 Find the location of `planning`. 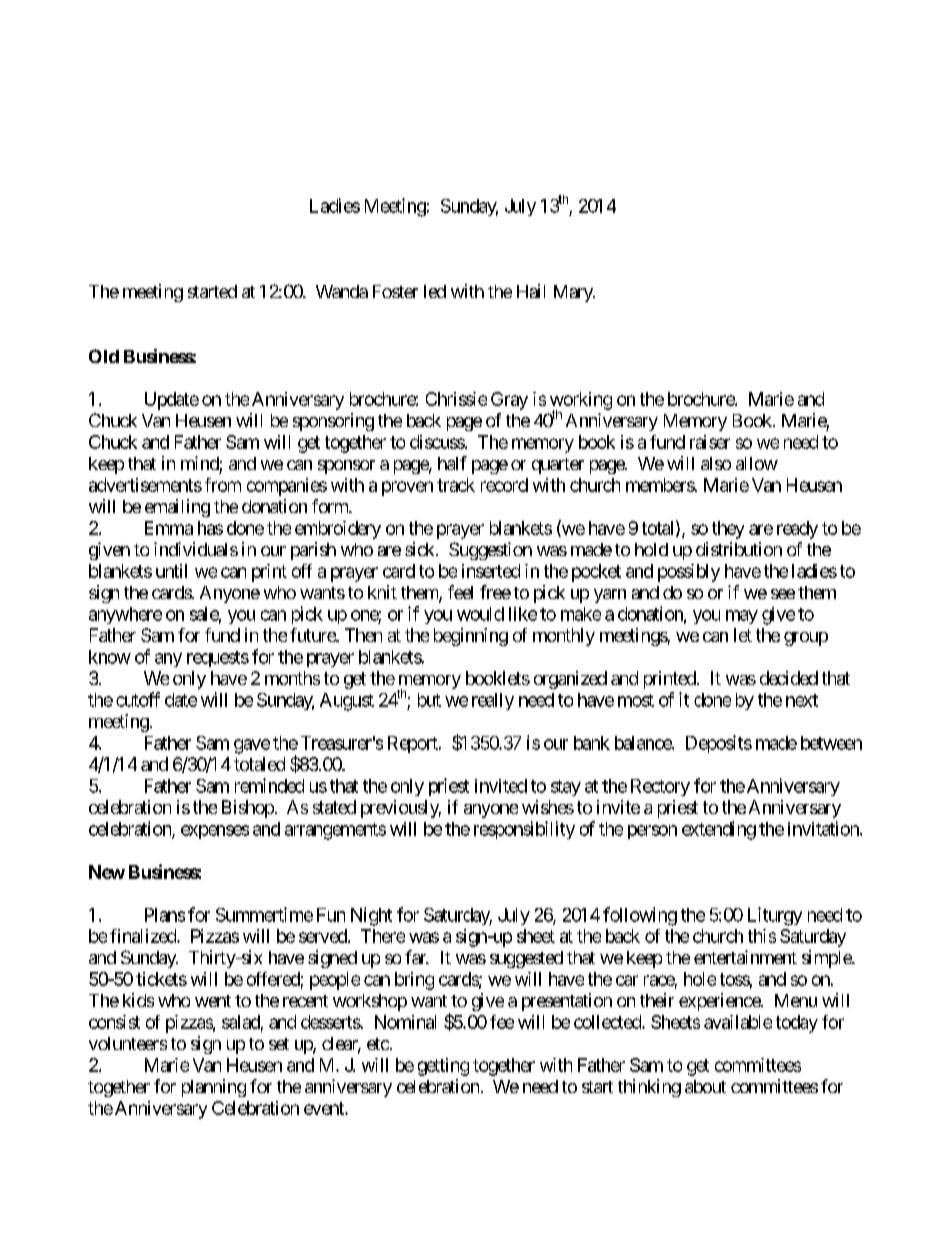

planning is located at coordinates (214, 1088).
